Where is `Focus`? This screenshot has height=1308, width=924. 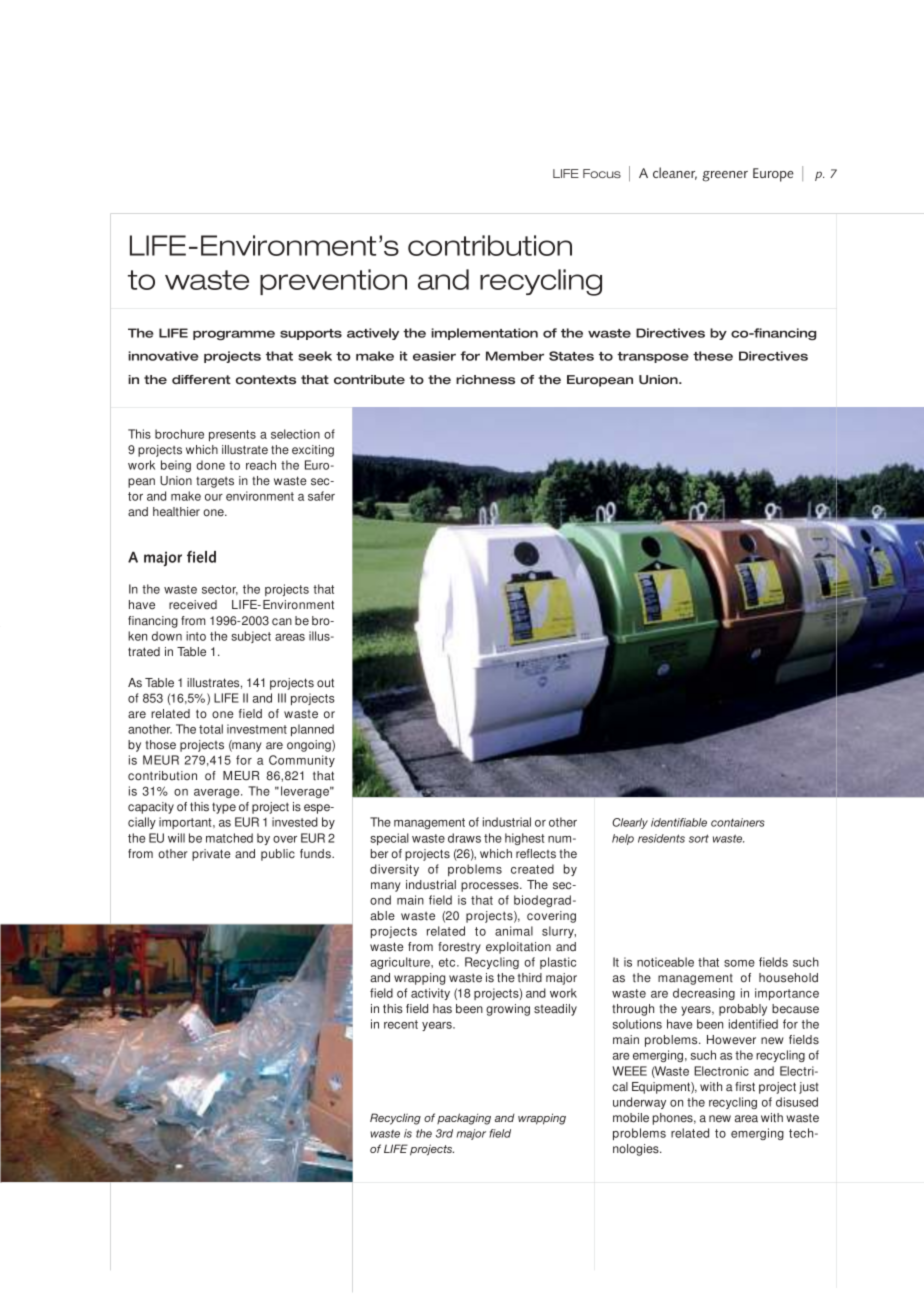
Focus is located at coordinates (602, 173).
